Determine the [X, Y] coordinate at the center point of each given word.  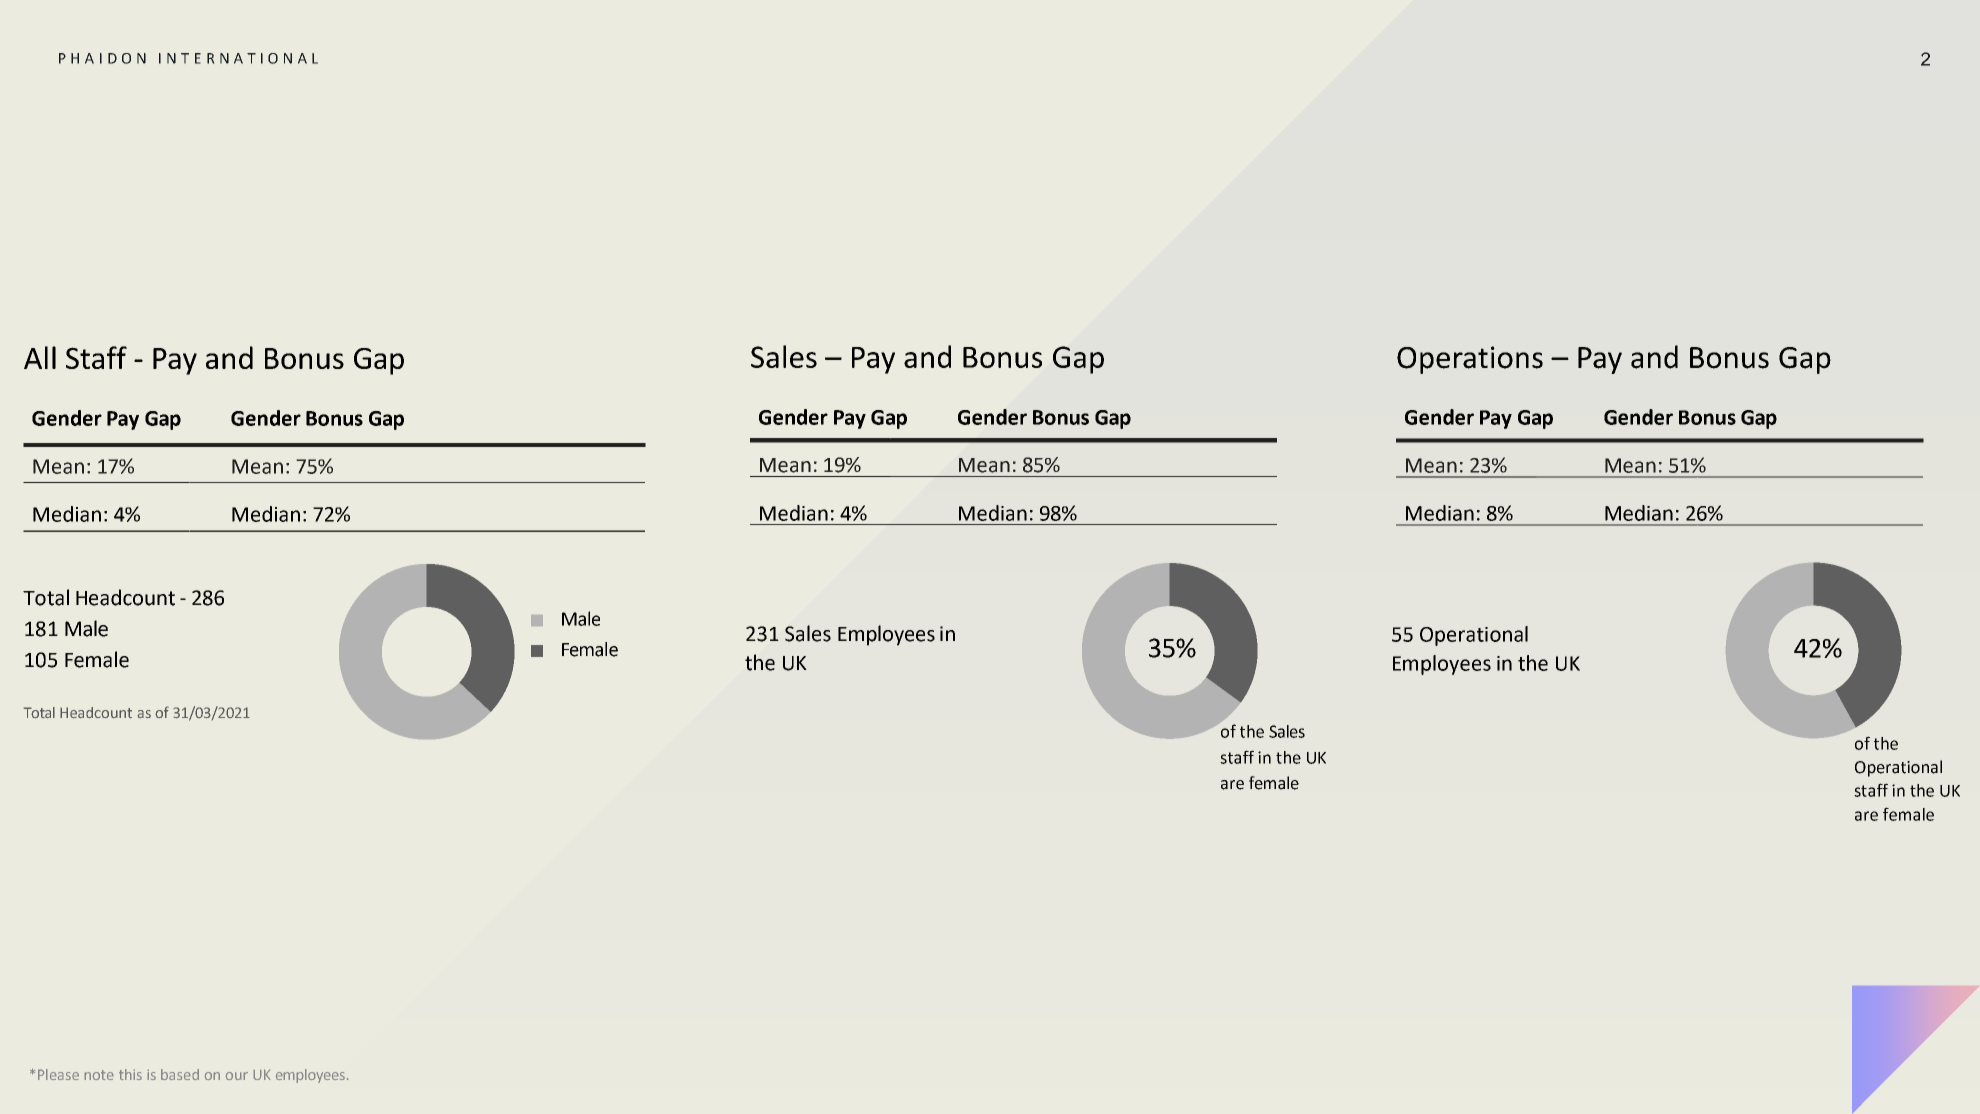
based [180, 1074]
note [99, 1075]
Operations [1470, 360]
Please [58, 1074]
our [237, 1076]
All [40, 357]
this [130, 1074]
